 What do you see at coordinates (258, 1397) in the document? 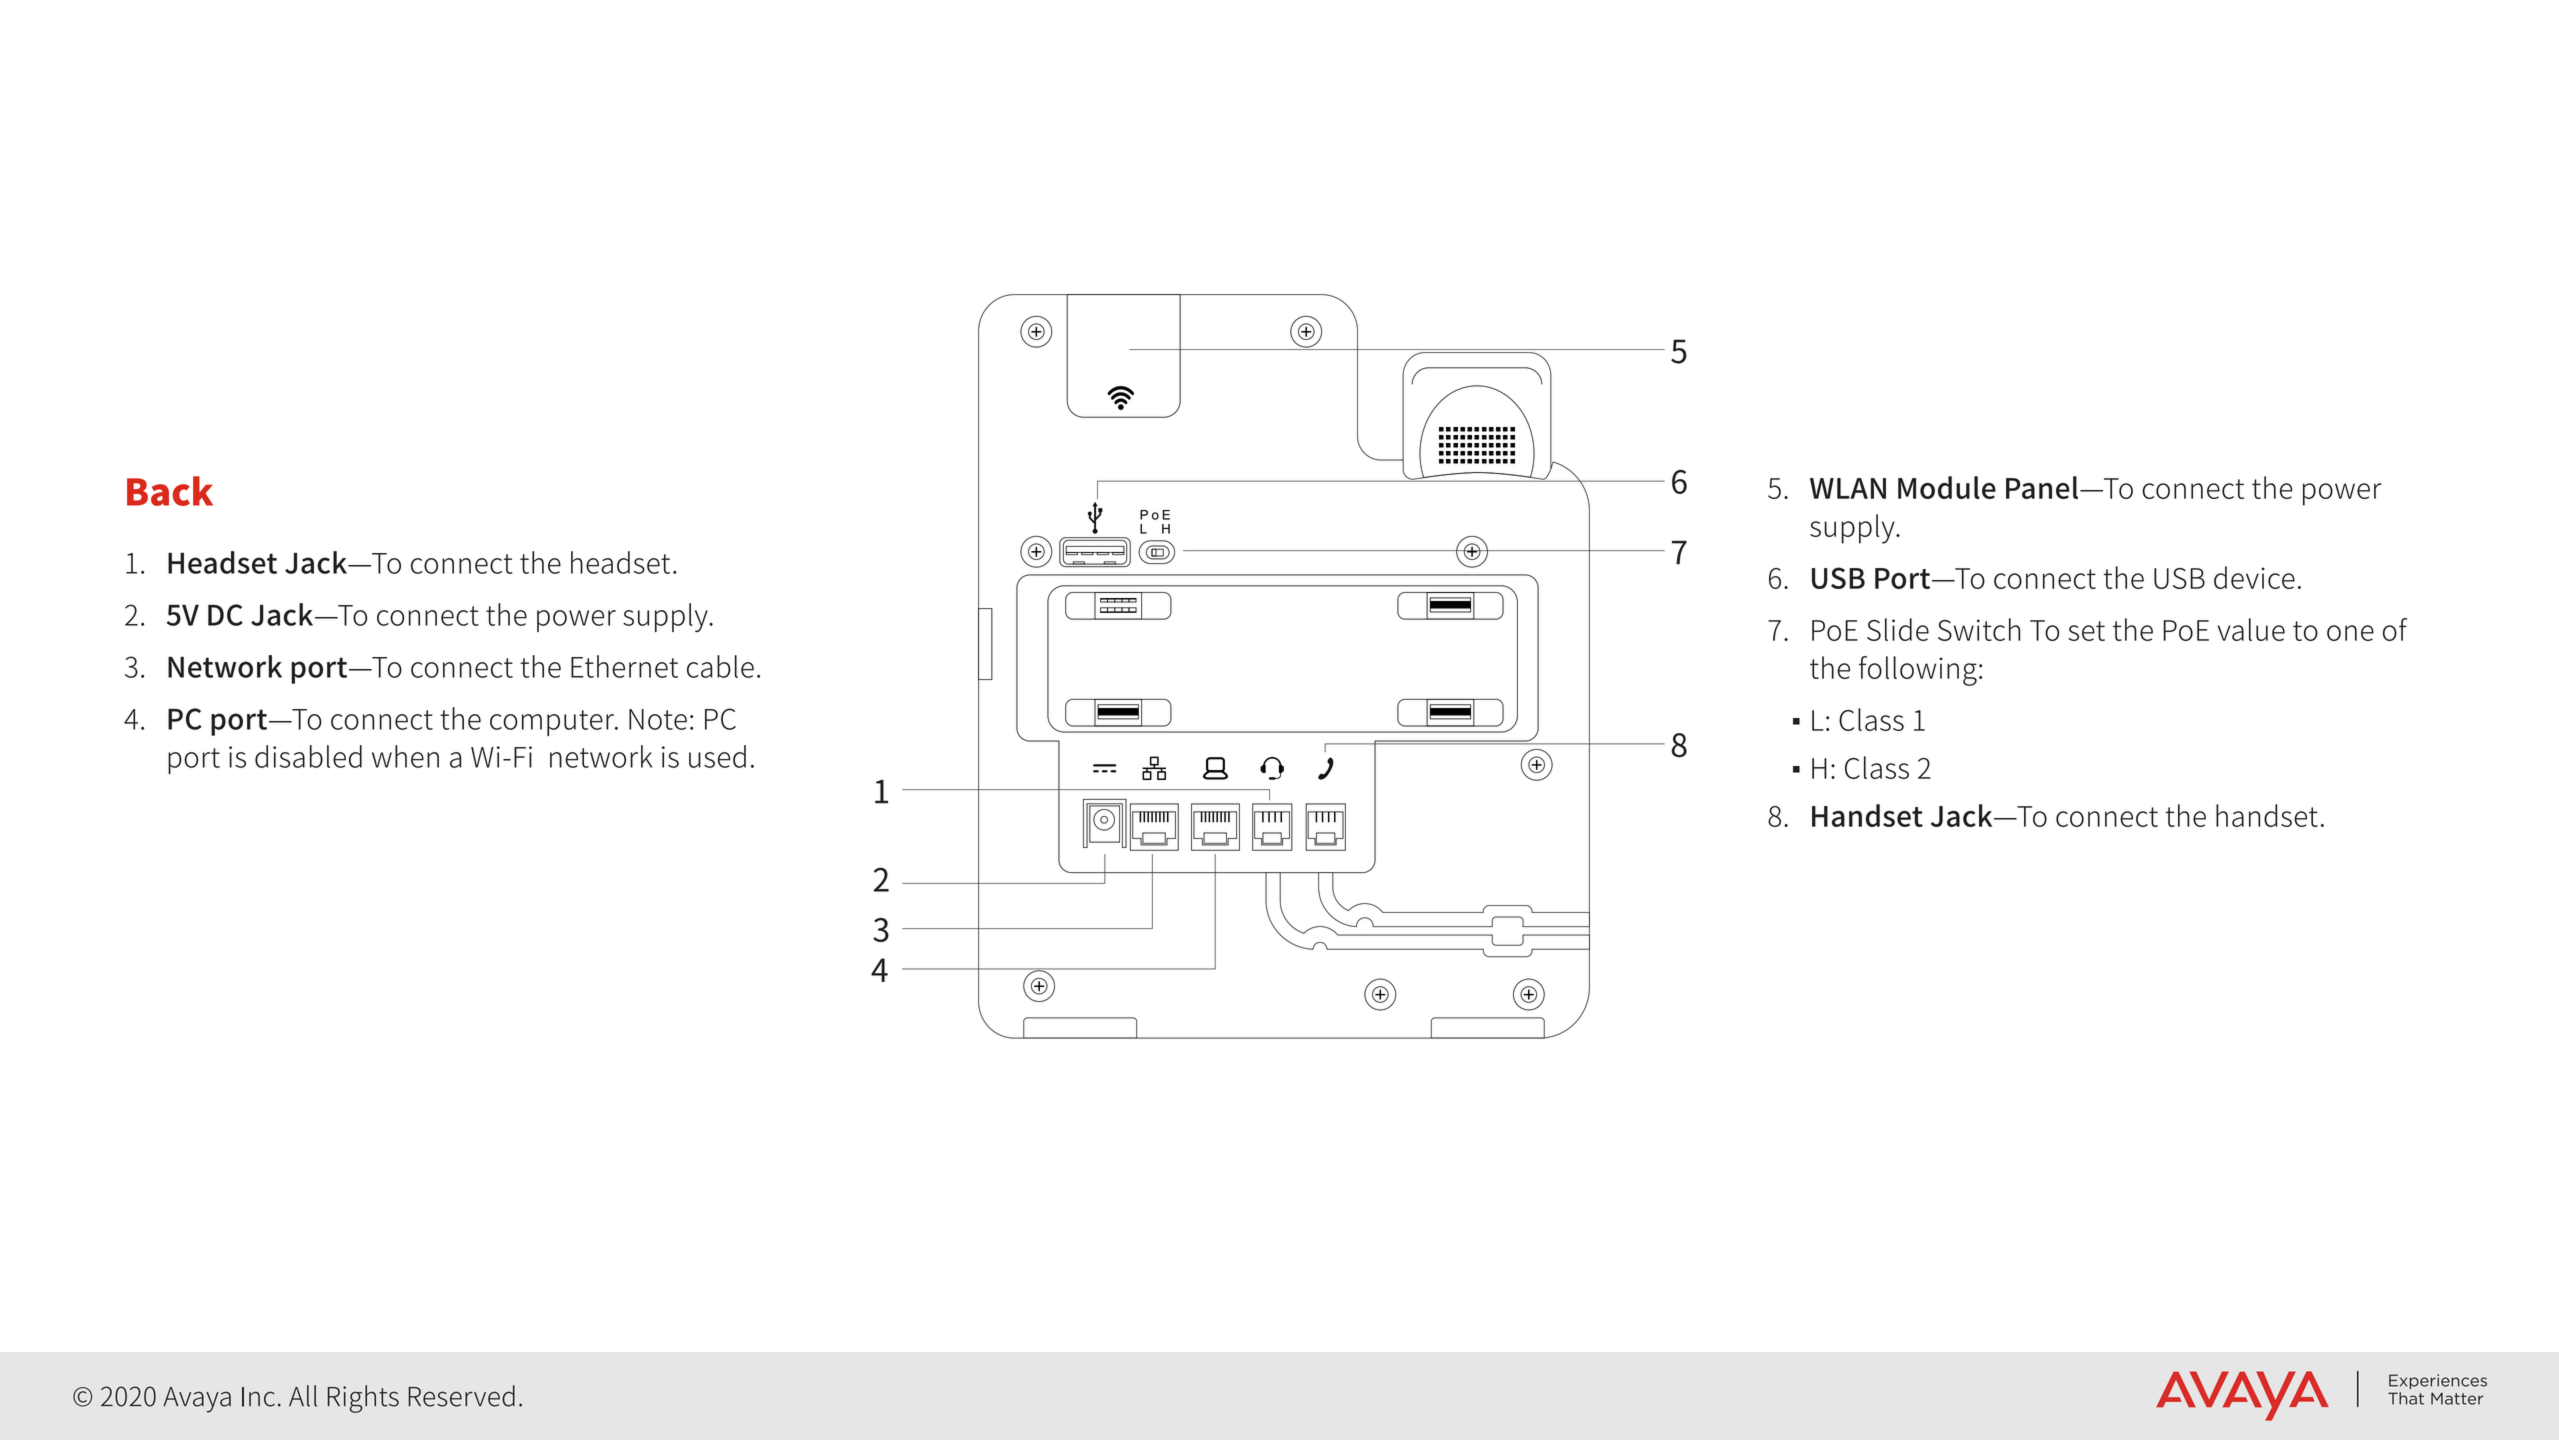
I see `Inc` at bounding box center [258, 1397].
